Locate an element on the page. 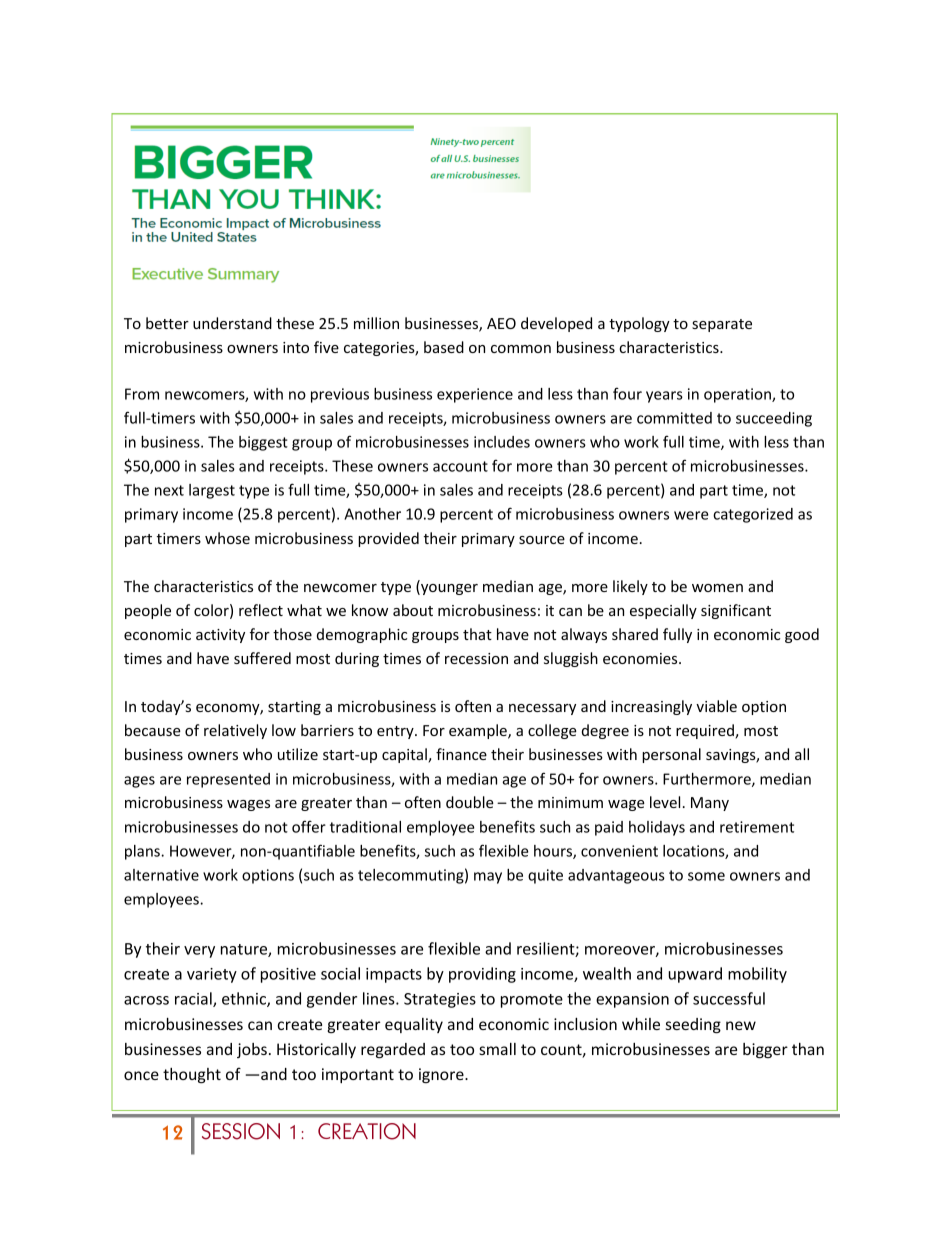 Image resolution: width=952 pixels, height=1233 pixels. required is located at coordinates (706, 731).
